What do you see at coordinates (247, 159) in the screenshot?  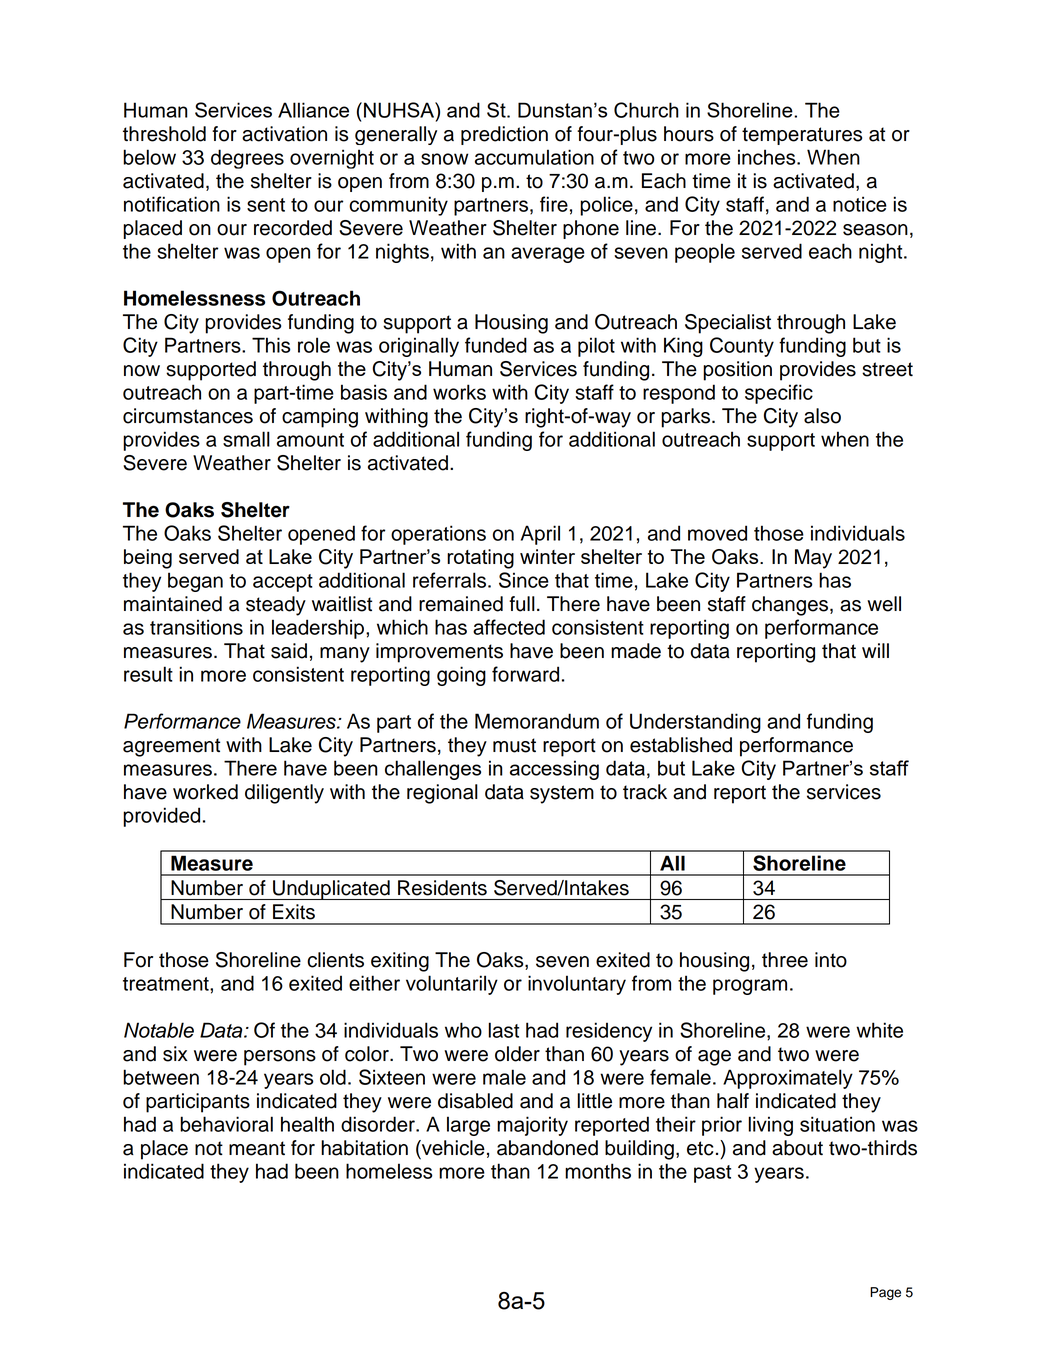 I see `degrees` at bounding box center [247, 159].
